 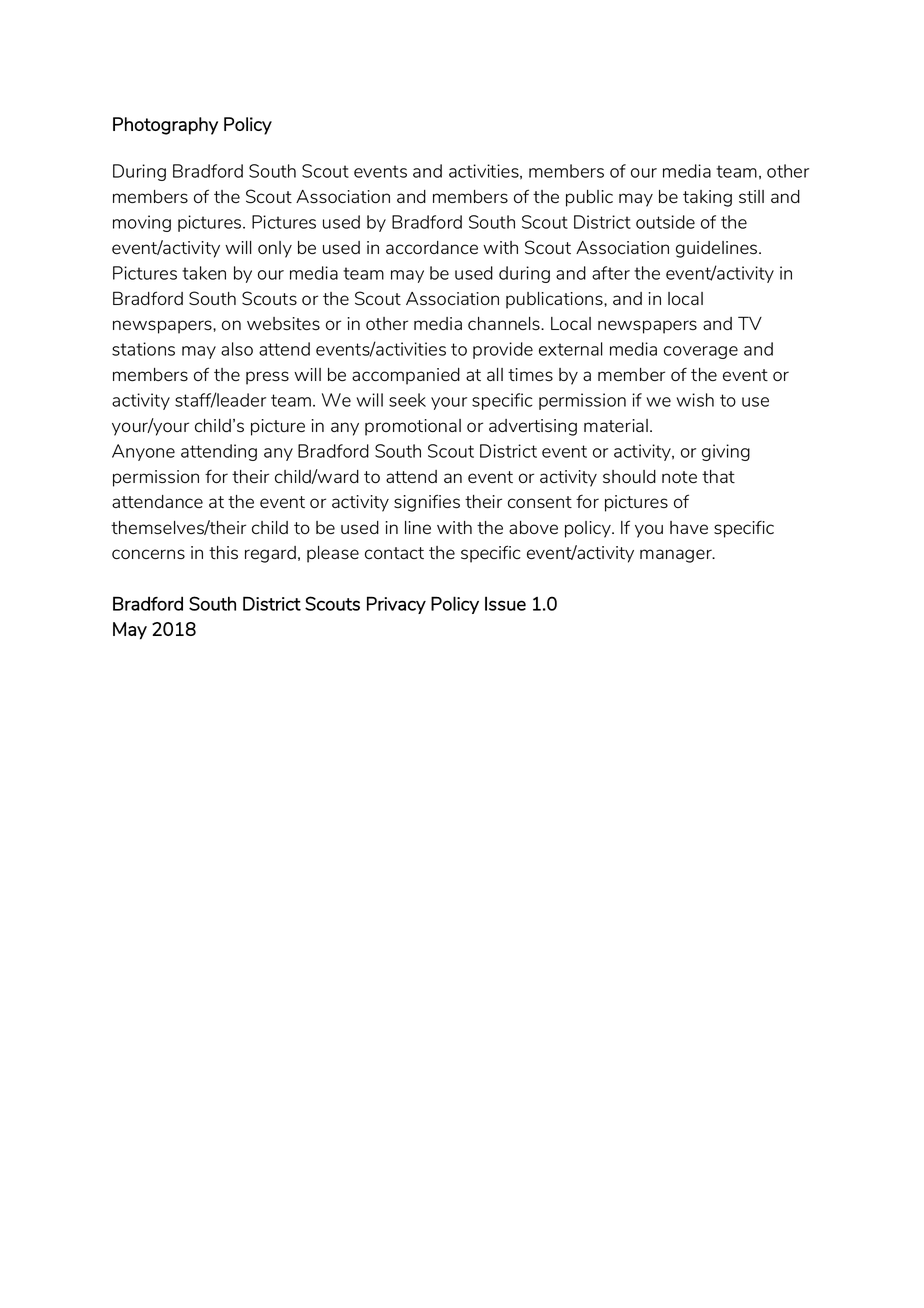 What do you see at coordinates (707, 198) in the page?
I see `taking` at bounding box center [707, 198].
